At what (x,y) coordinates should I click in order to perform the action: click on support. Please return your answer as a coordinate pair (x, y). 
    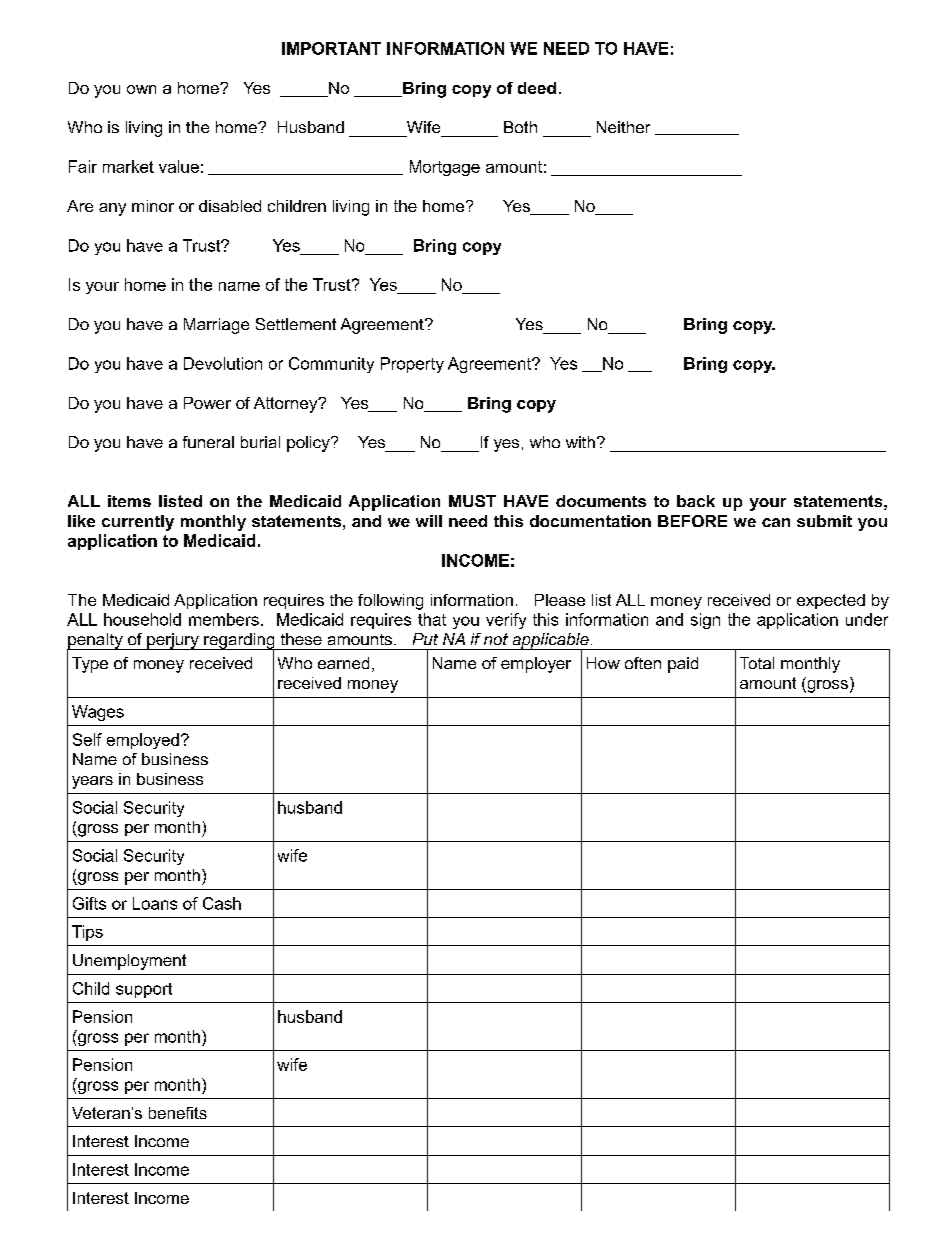
    Looking at the image, I should click on (144, 990).
